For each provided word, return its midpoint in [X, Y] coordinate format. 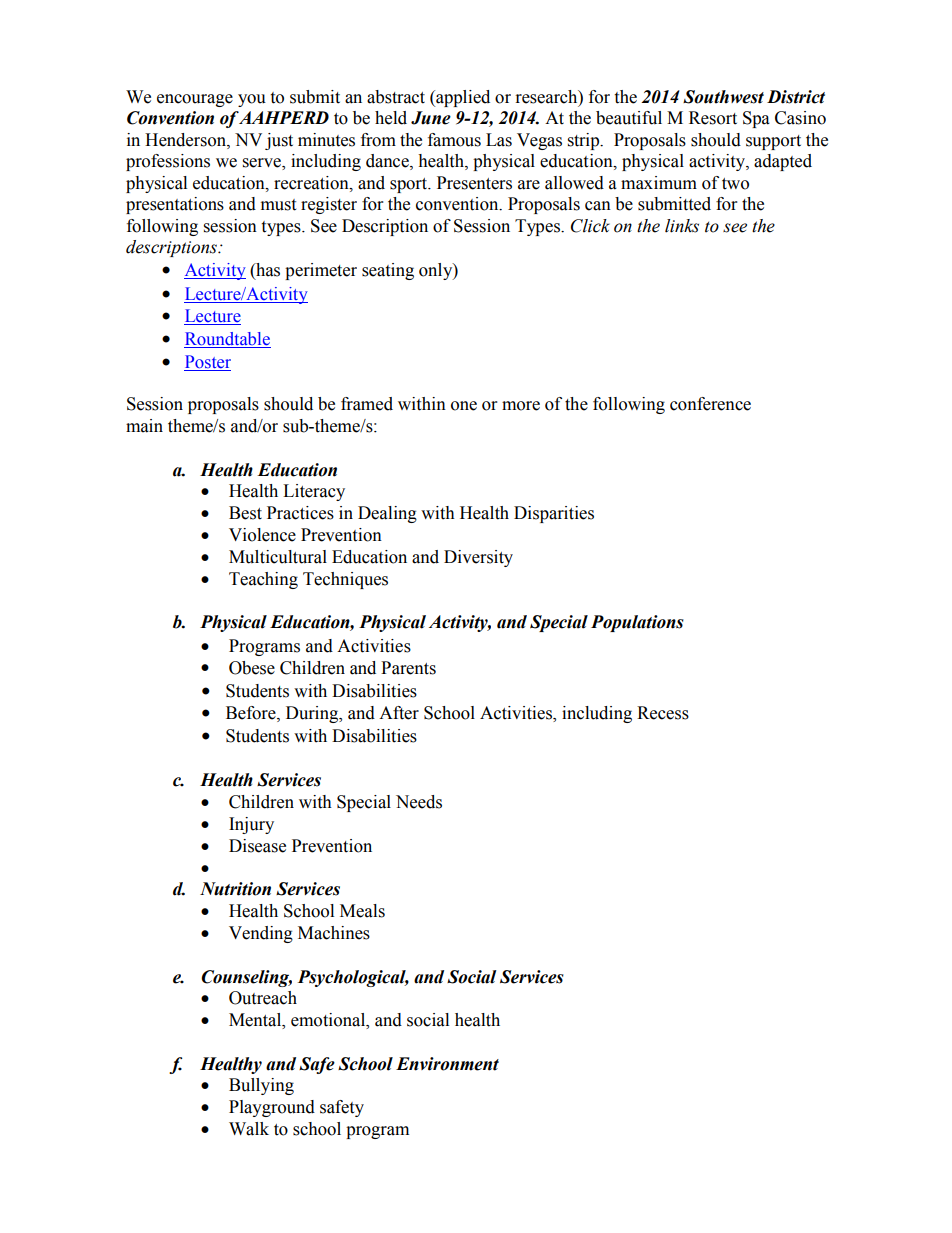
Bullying [261, 1086]
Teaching [263, 580]
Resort [713, 118]
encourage [195, 100]
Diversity [478, 558]
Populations [637, 623]
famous [454, 140]
